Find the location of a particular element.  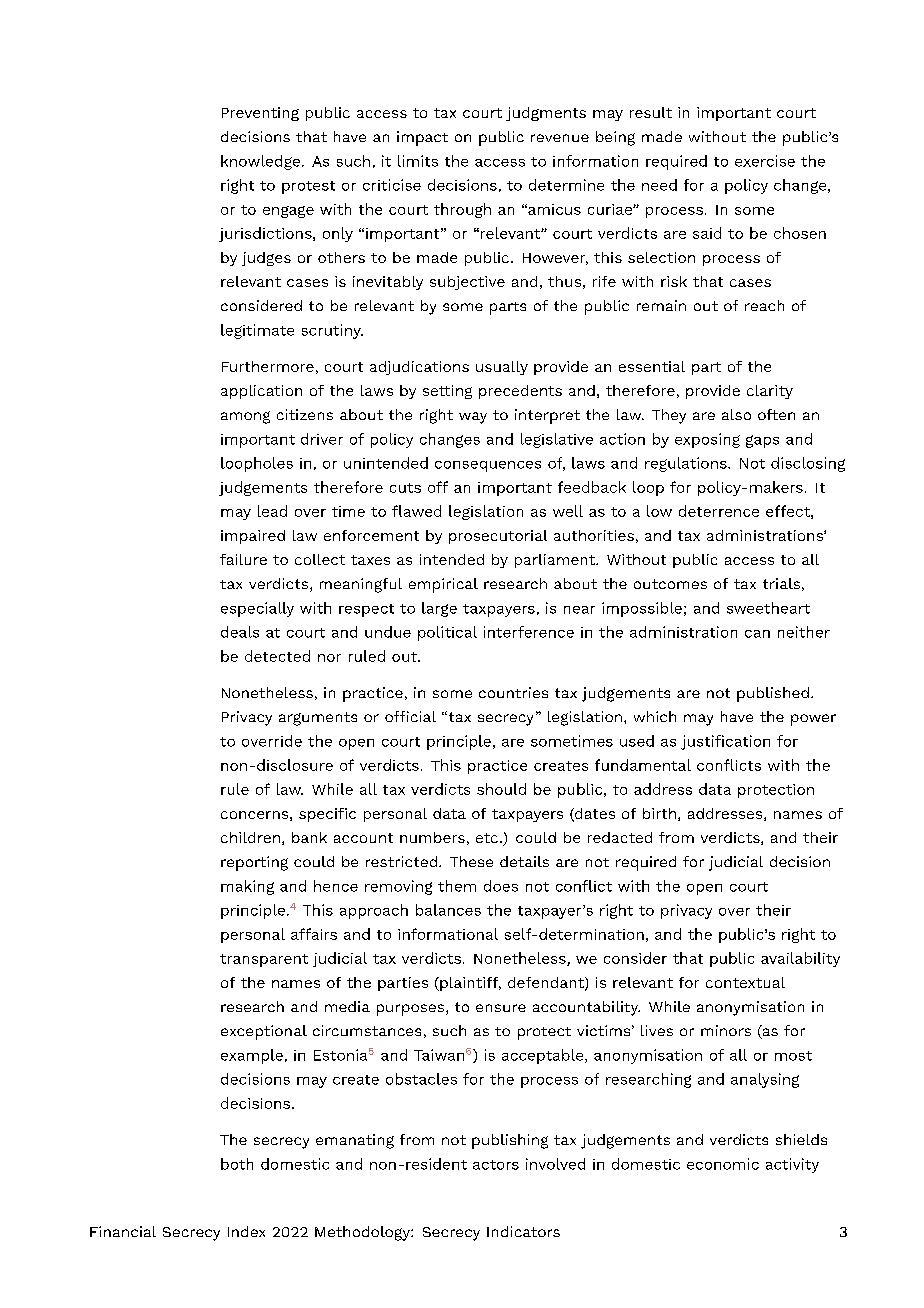

These is located at coordinates (471, 861).
